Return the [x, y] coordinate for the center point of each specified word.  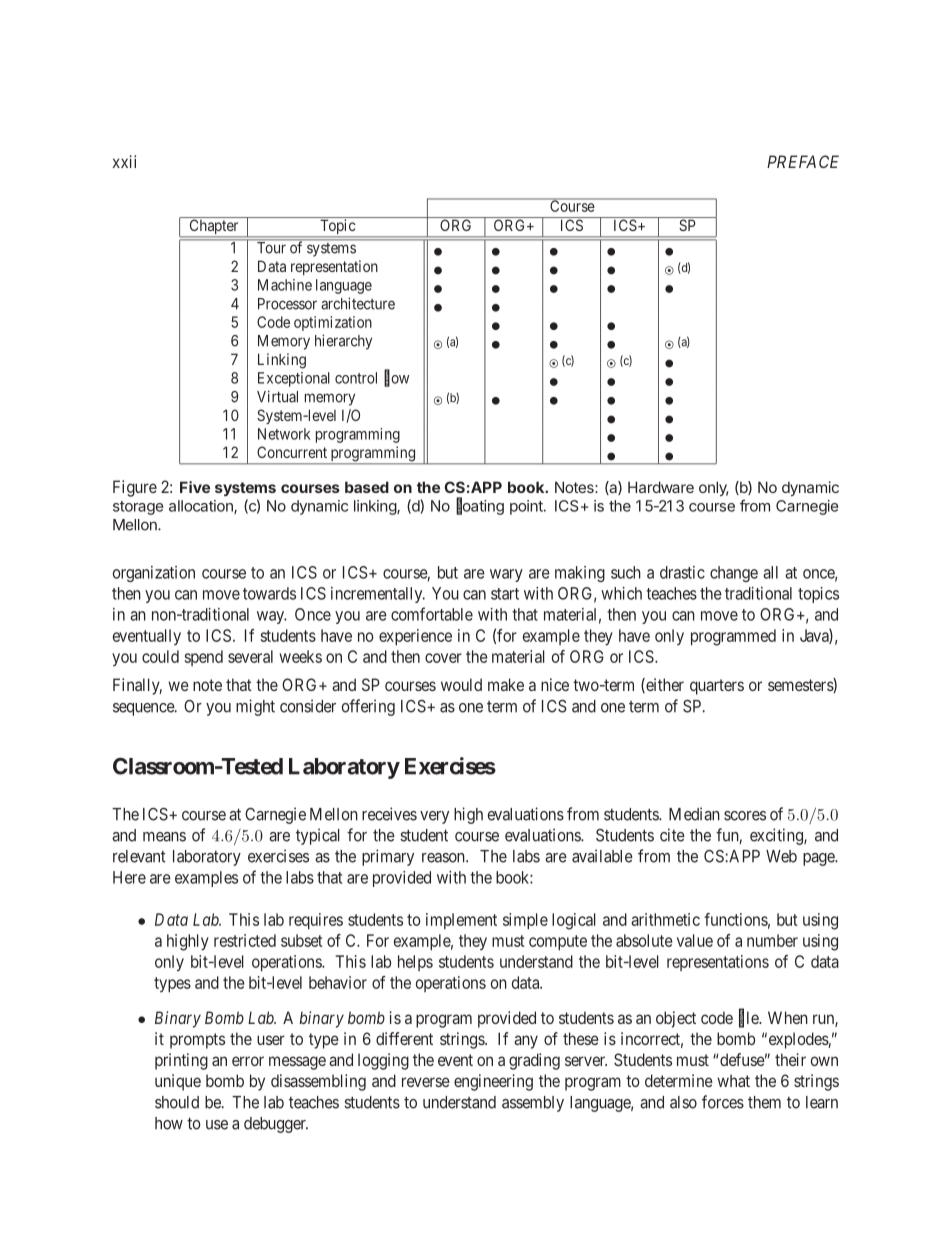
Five [195, 487]
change [734, 574]
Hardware [661, 487]
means [164, 837]
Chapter [214, 228]
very [434, 817]
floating [480, 506]
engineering [493, 1082]
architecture [358, 303]
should [177, 1102]
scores [745, 816]
